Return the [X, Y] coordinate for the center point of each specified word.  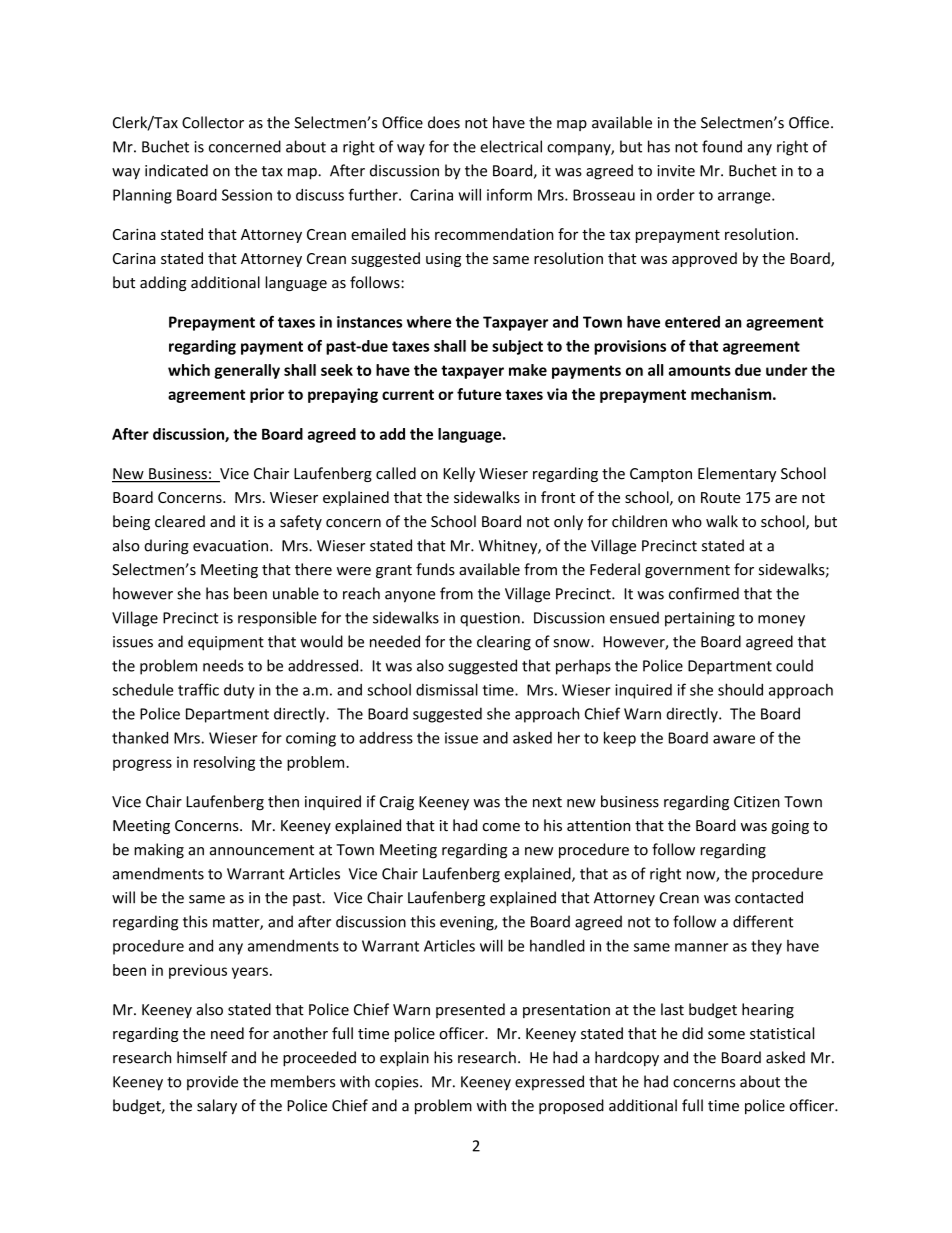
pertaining [700, 619]
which [189, 370]
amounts [699, 370]
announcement [262, 850]
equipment [226, 643]
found [722, 146]
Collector [213, 122]
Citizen [757, 802]
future [479, 394]
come [501, 827]
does [444, 122]
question [490, 619]
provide [212, 1083]
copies [398, 1083]
